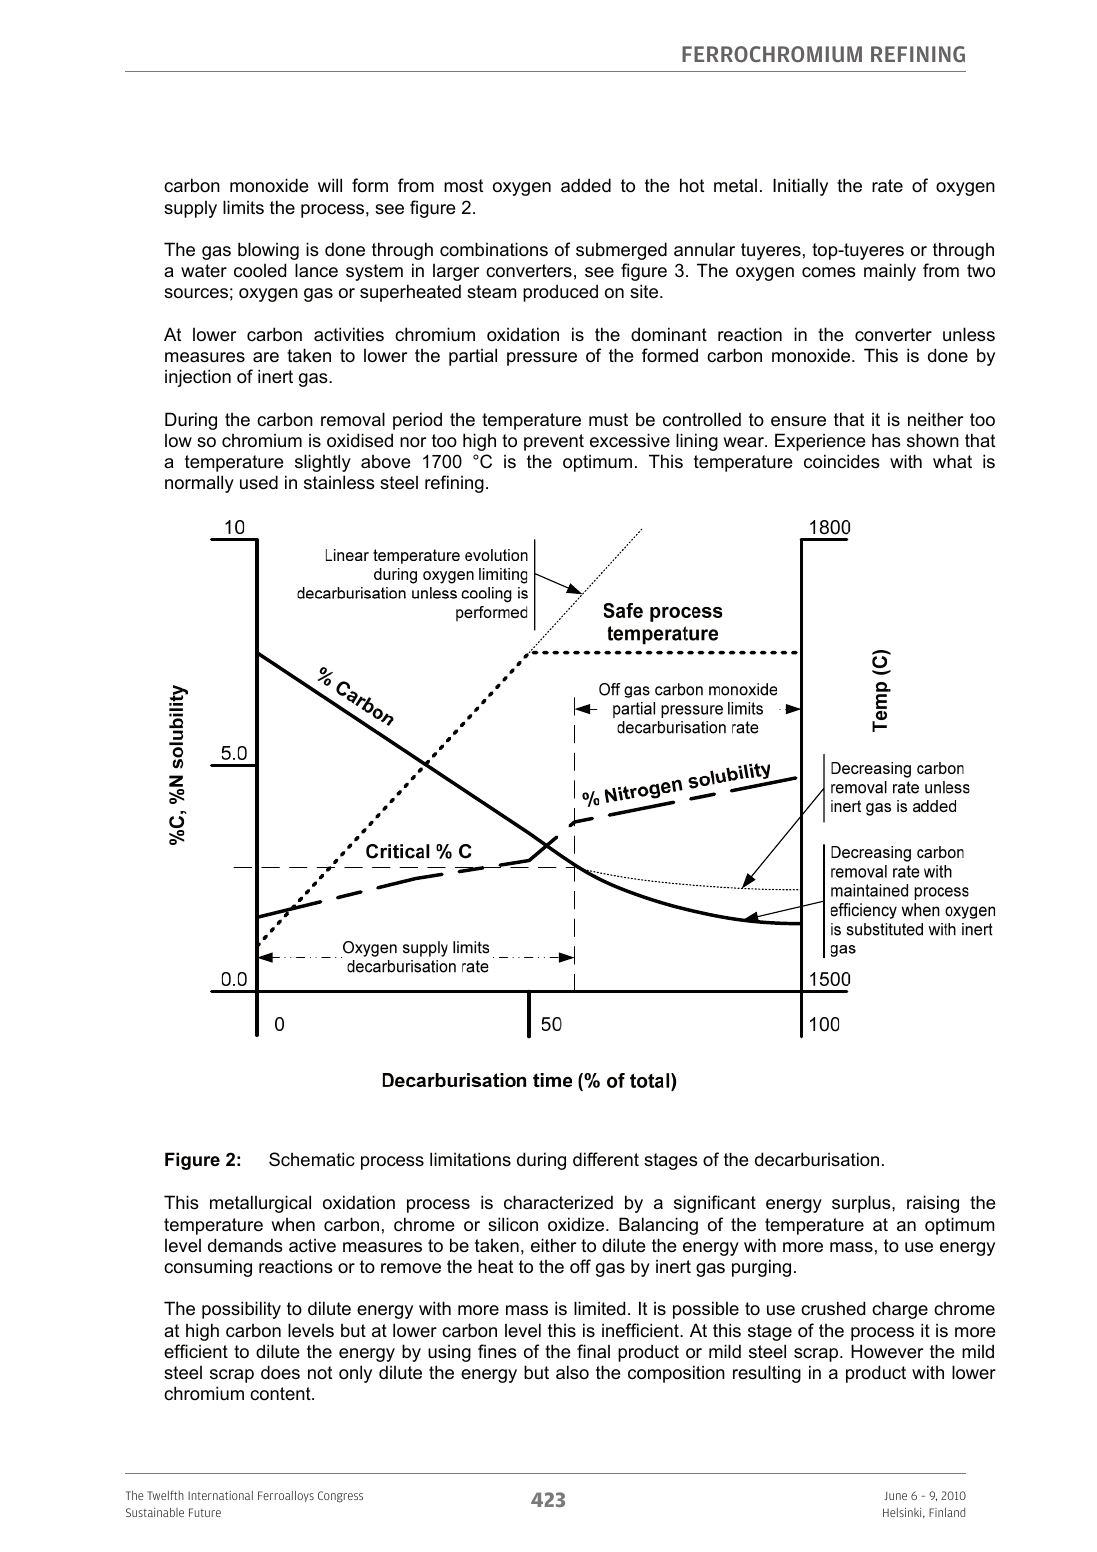 The width and height of the page is (1097, 1552). Describe the element at coordinates (312, 1159) in the page. I see `Schematic` at that location.
